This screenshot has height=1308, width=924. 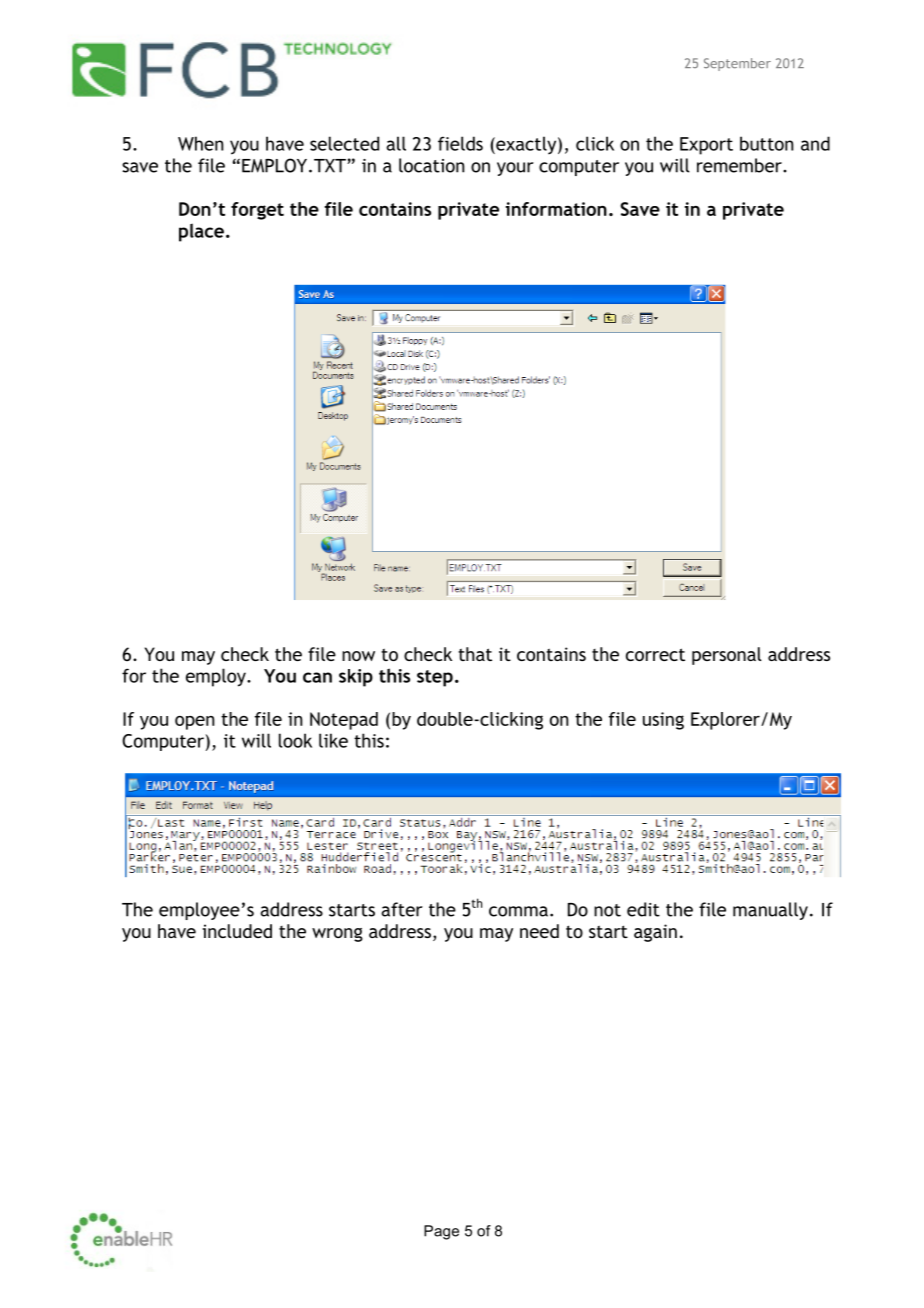 What do you see at coordinates (441, 1232) in the screenshot?
I see `Page` at bounding box center [441, 1232].
